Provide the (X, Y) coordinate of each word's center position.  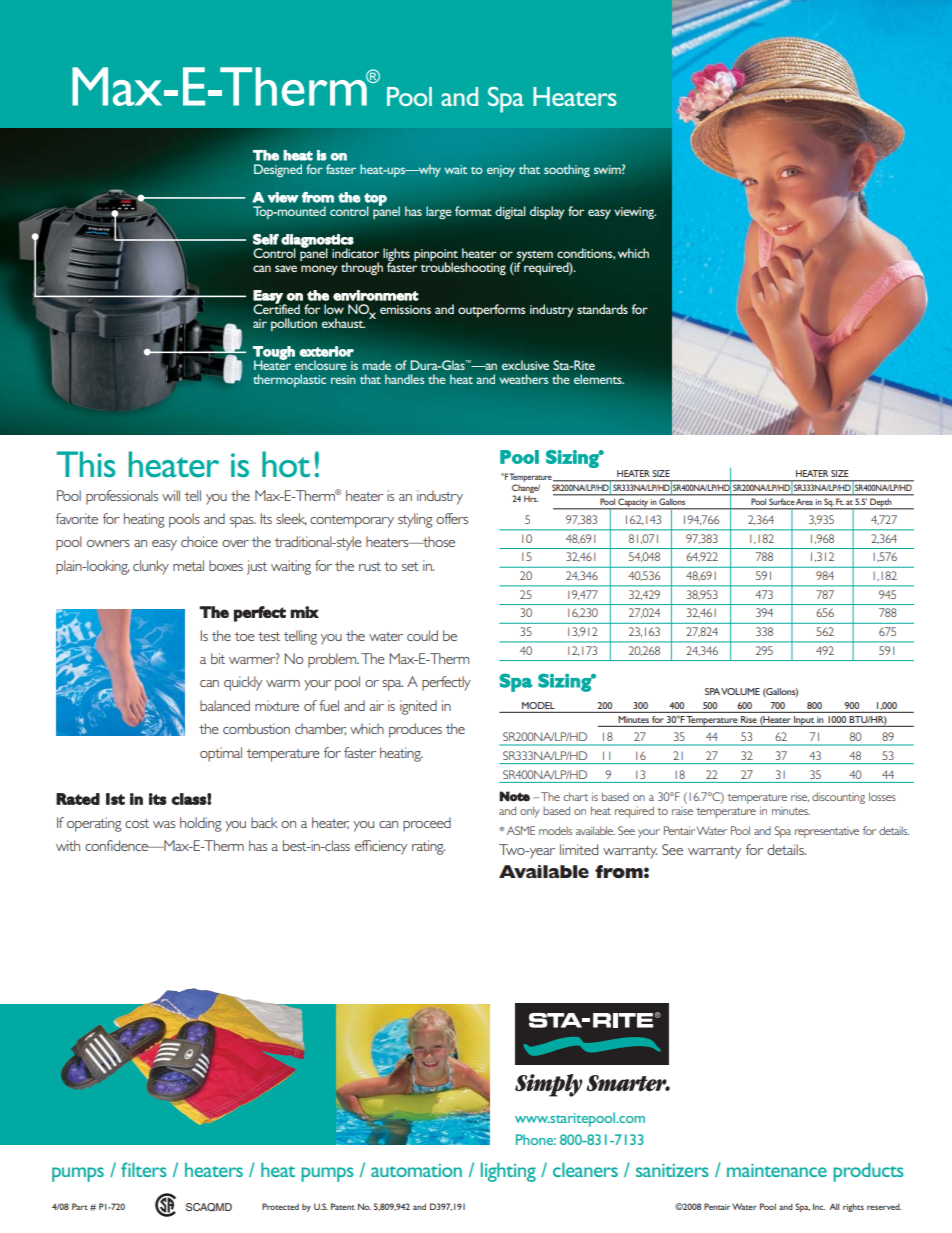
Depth (881, 503)
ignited (418, 707)
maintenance (777, 1170)
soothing (567, 170)
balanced (225, 705)
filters (144, 1169)
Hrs (531, 498)
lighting (508, 1172)
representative (827, 832)
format (473, 211)
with (68, 845)
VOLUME (740, 691)
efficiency (381, 847)
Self (266, 239)
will (171, 495)
